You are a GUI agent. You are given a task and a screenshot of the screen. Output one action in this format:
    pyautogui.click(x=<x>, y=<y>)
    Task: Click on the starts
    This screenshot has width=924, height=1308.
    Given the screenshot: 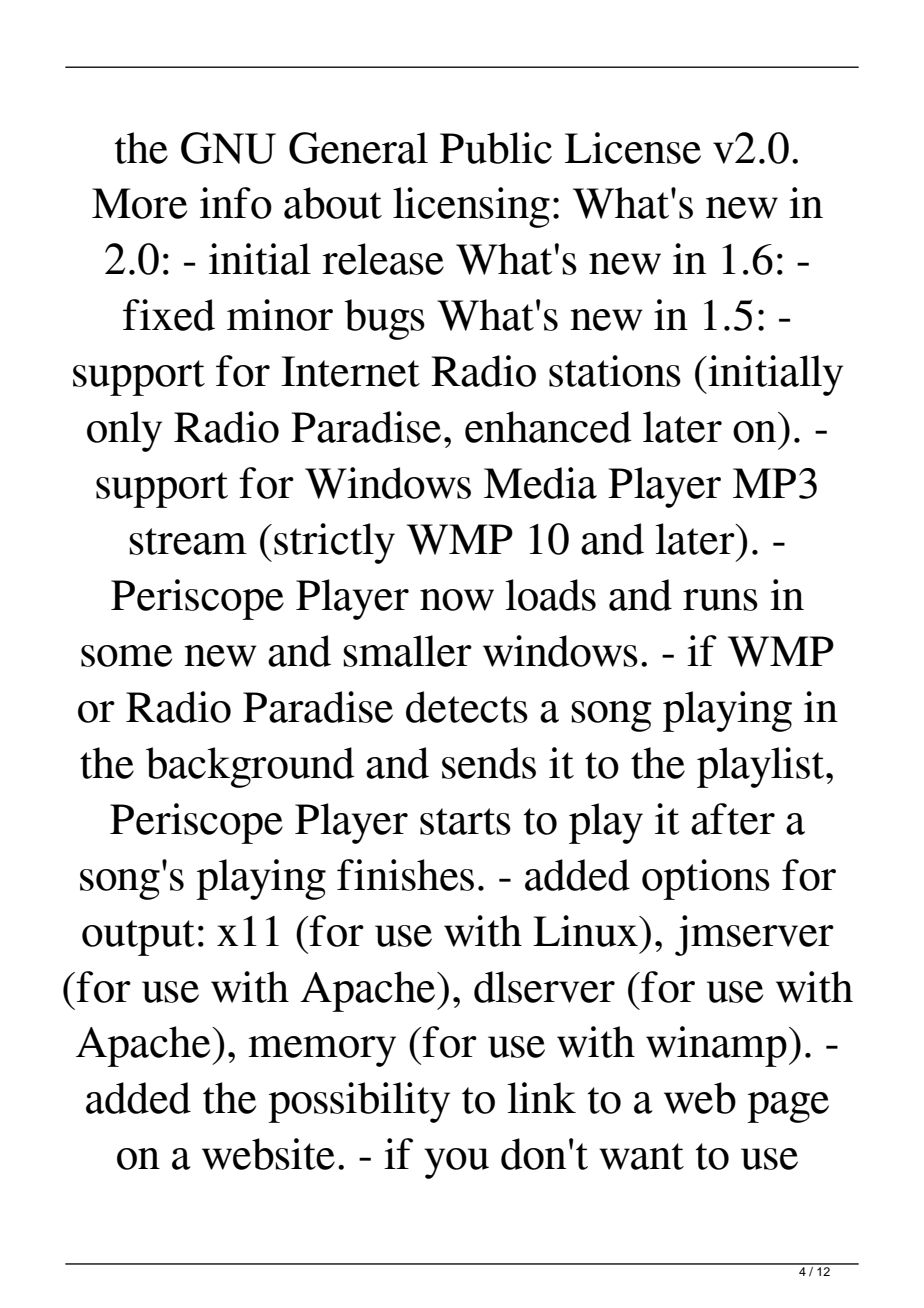 What is the action you would take?
    pyautogui.click(x=465, y=821)
